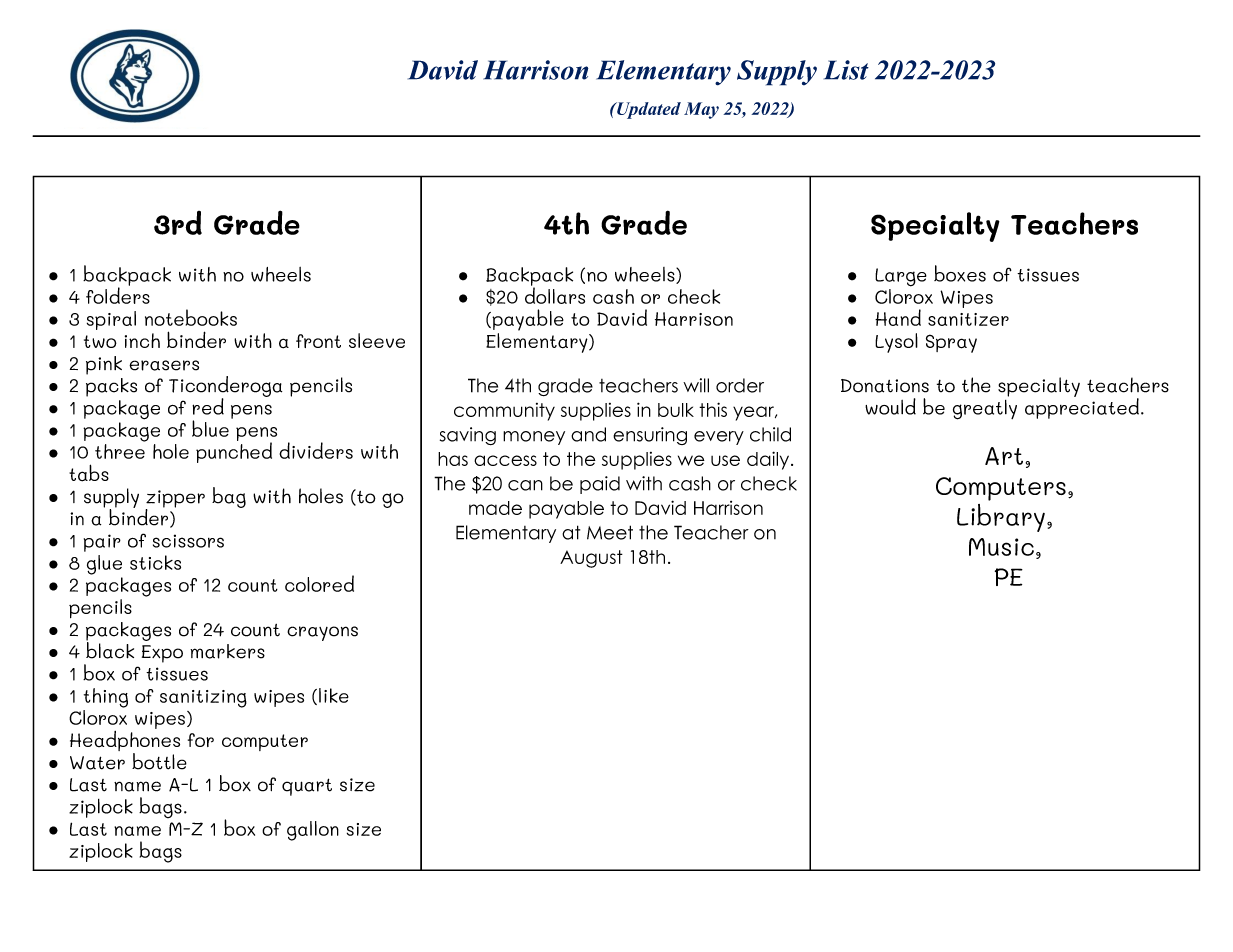 The height and width of the page is (952, 1233). Describe the element at coordinates (591, 559) in the page. I see `August` at that location.
